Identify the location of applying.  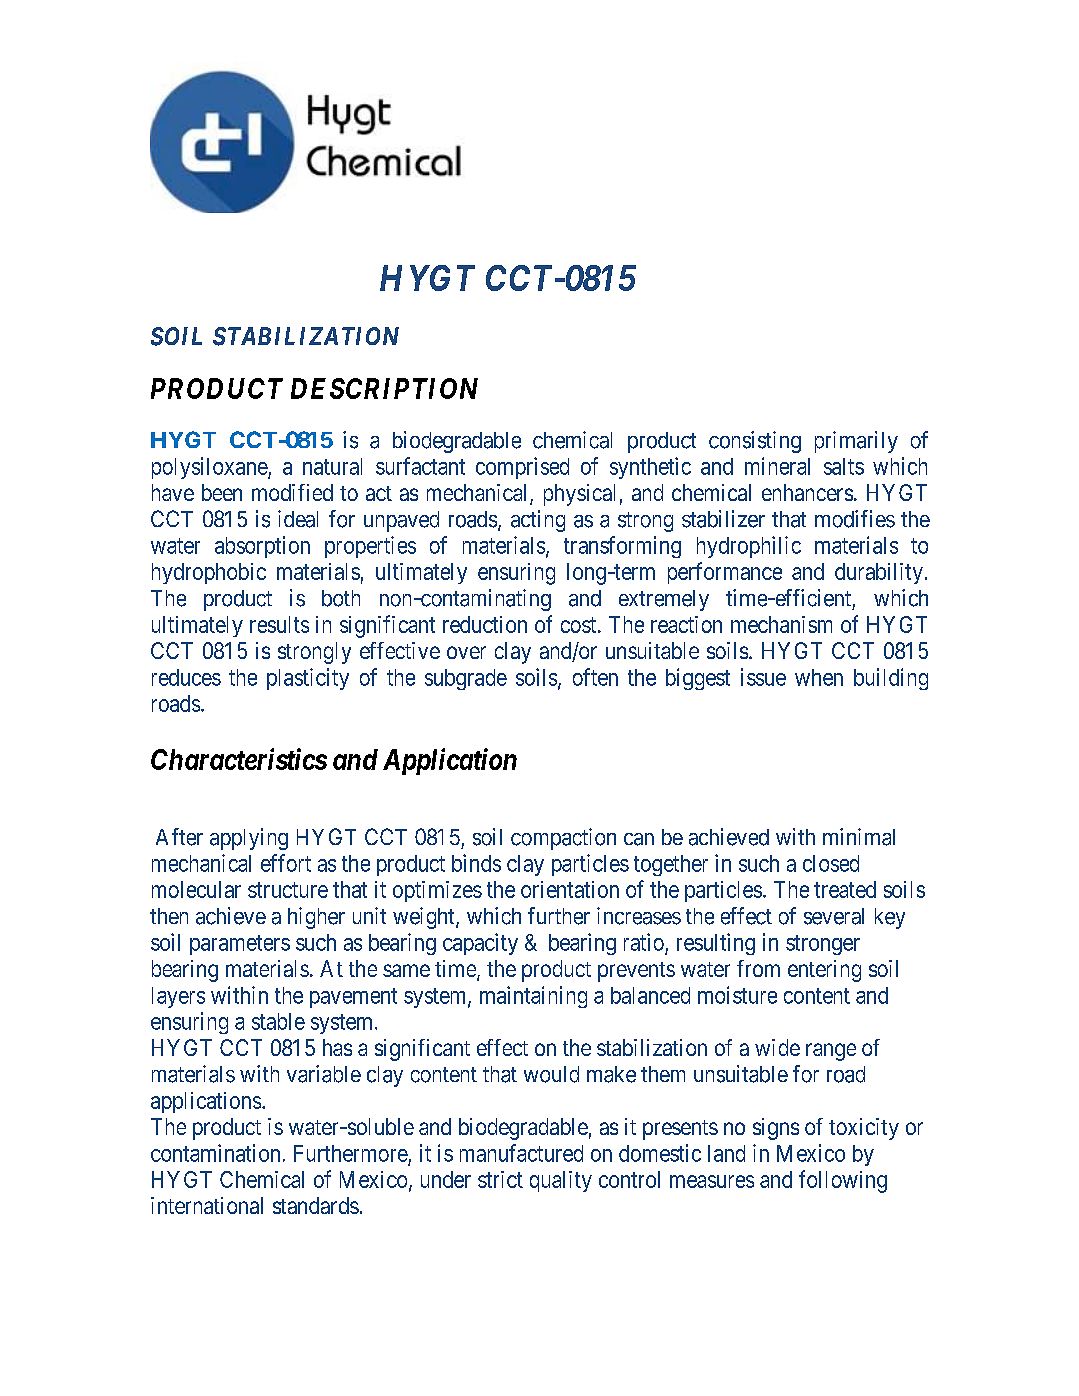
(249, 839).
